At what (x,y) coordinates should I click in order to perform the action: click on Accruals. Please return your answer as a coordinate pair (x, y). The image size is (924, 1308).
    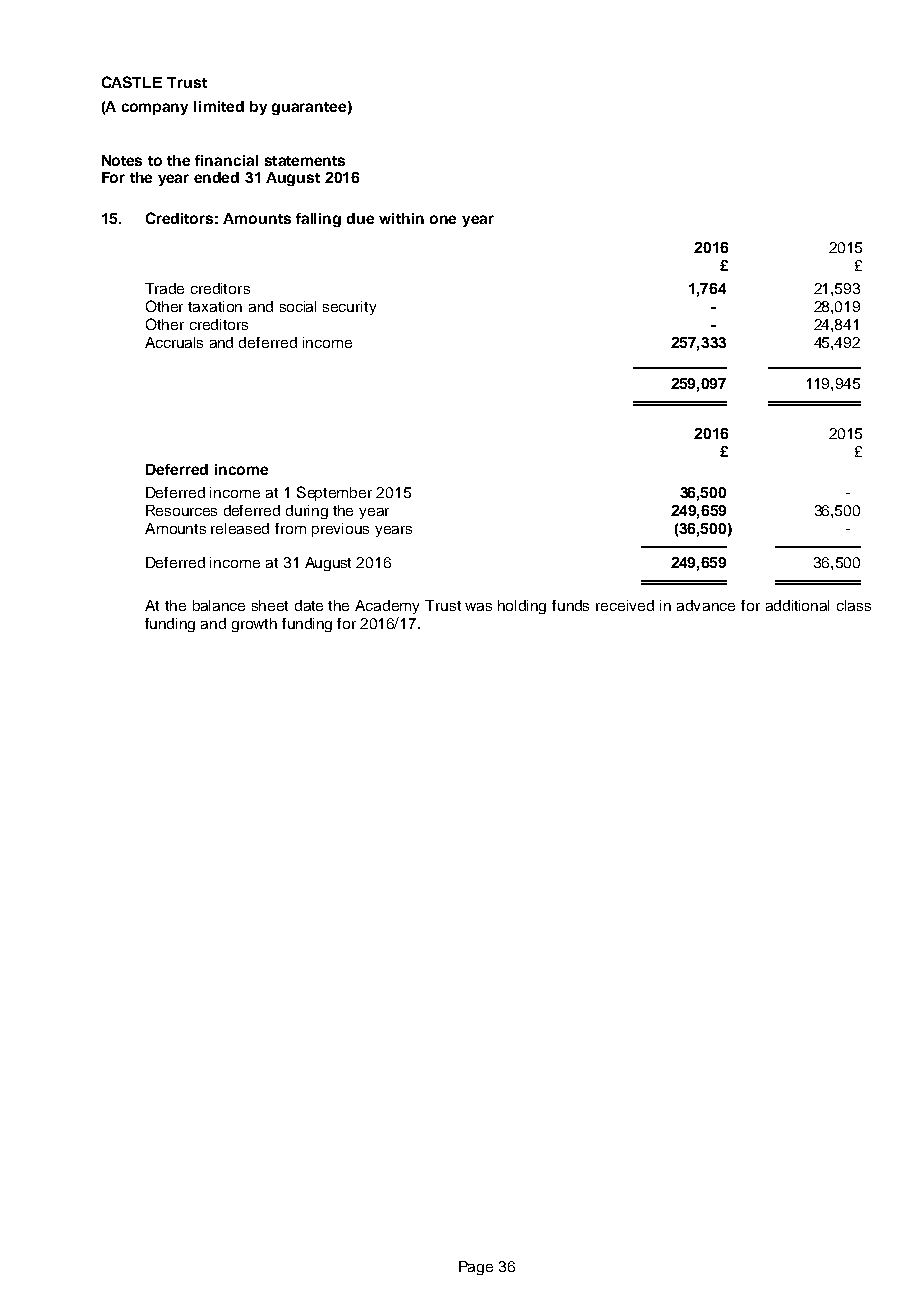
    Looking at the image, I should click on (174, 342).
